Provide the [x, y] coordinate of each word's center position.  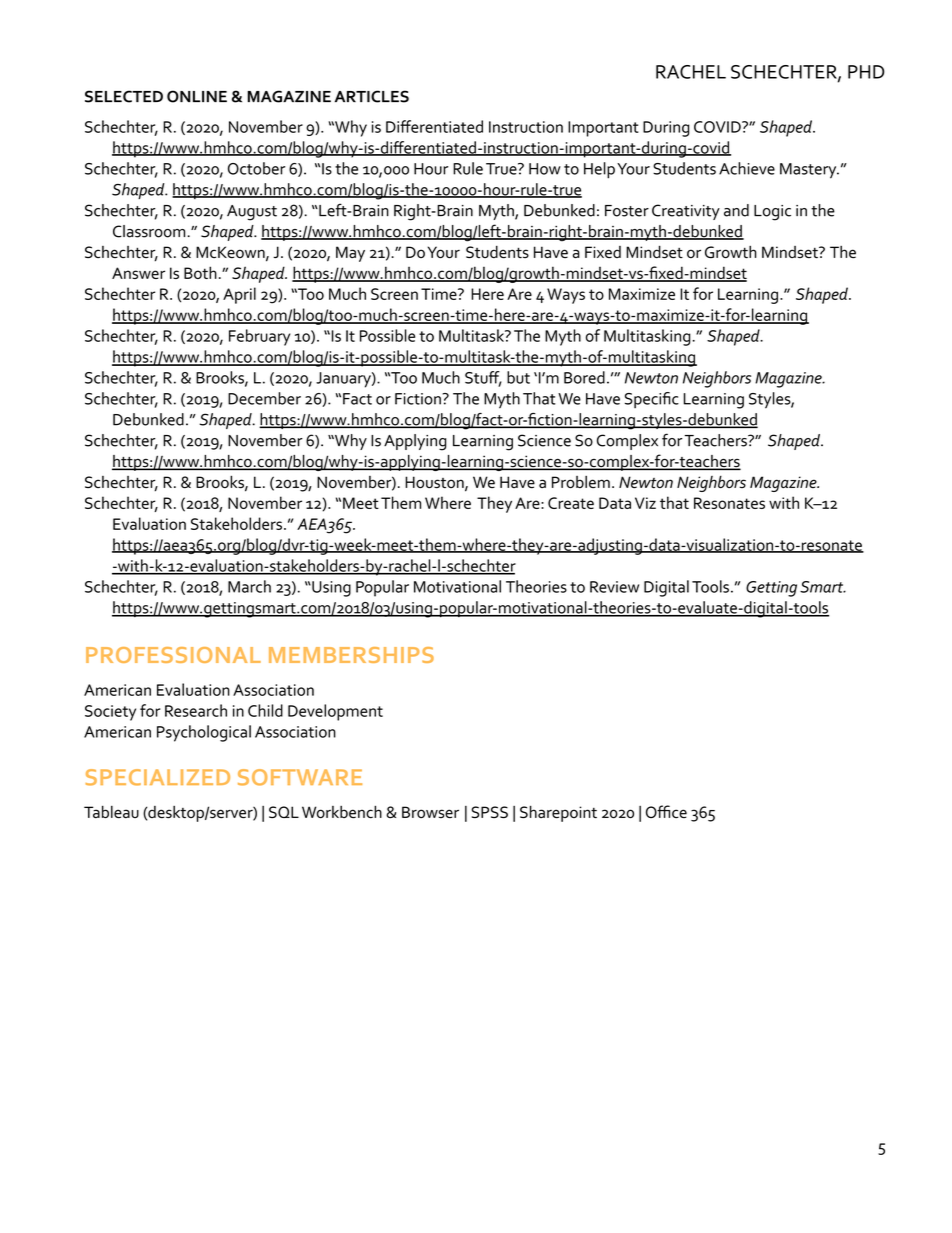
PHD [866, 72]
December [264, 398]
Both [200, 272]
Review [614, 587]
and [736, 210]
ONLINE [197, 96]
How [545, 169]
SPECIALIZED [158, 777]
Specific [652, 400]
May [350, 254]
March [249, 586]
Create [571, 503]
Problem [581, 482]
